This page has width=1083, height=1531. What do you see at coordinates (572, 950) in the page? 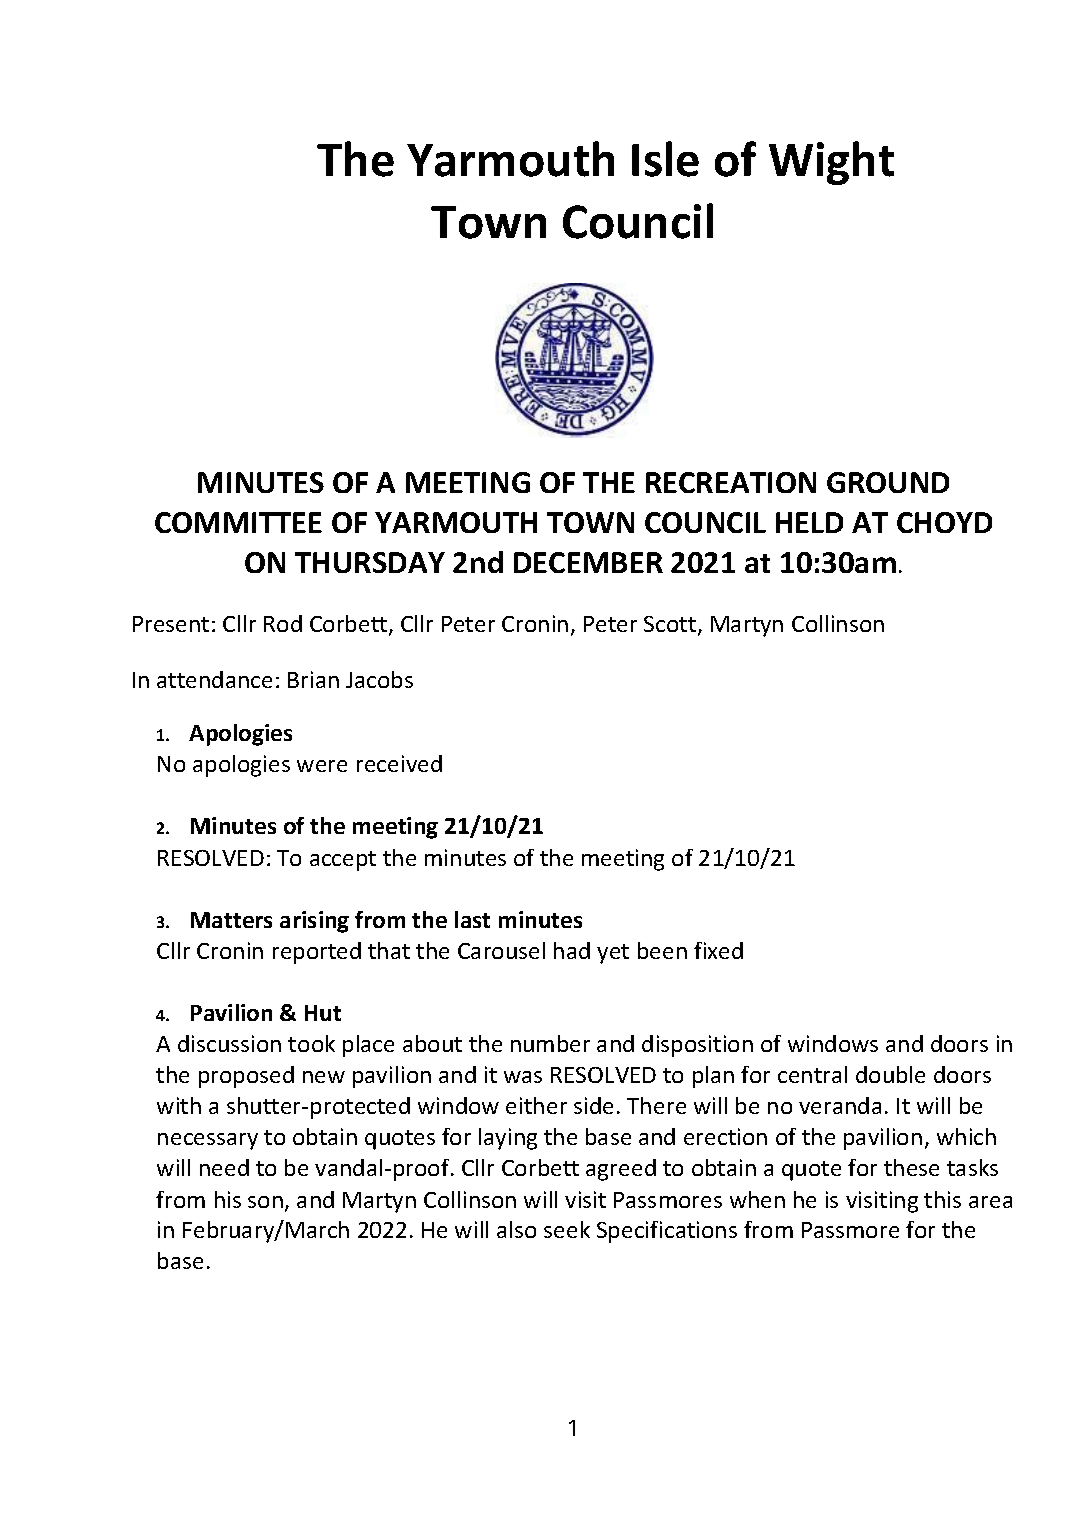
I see `had` at bounding box center [572, 950].
